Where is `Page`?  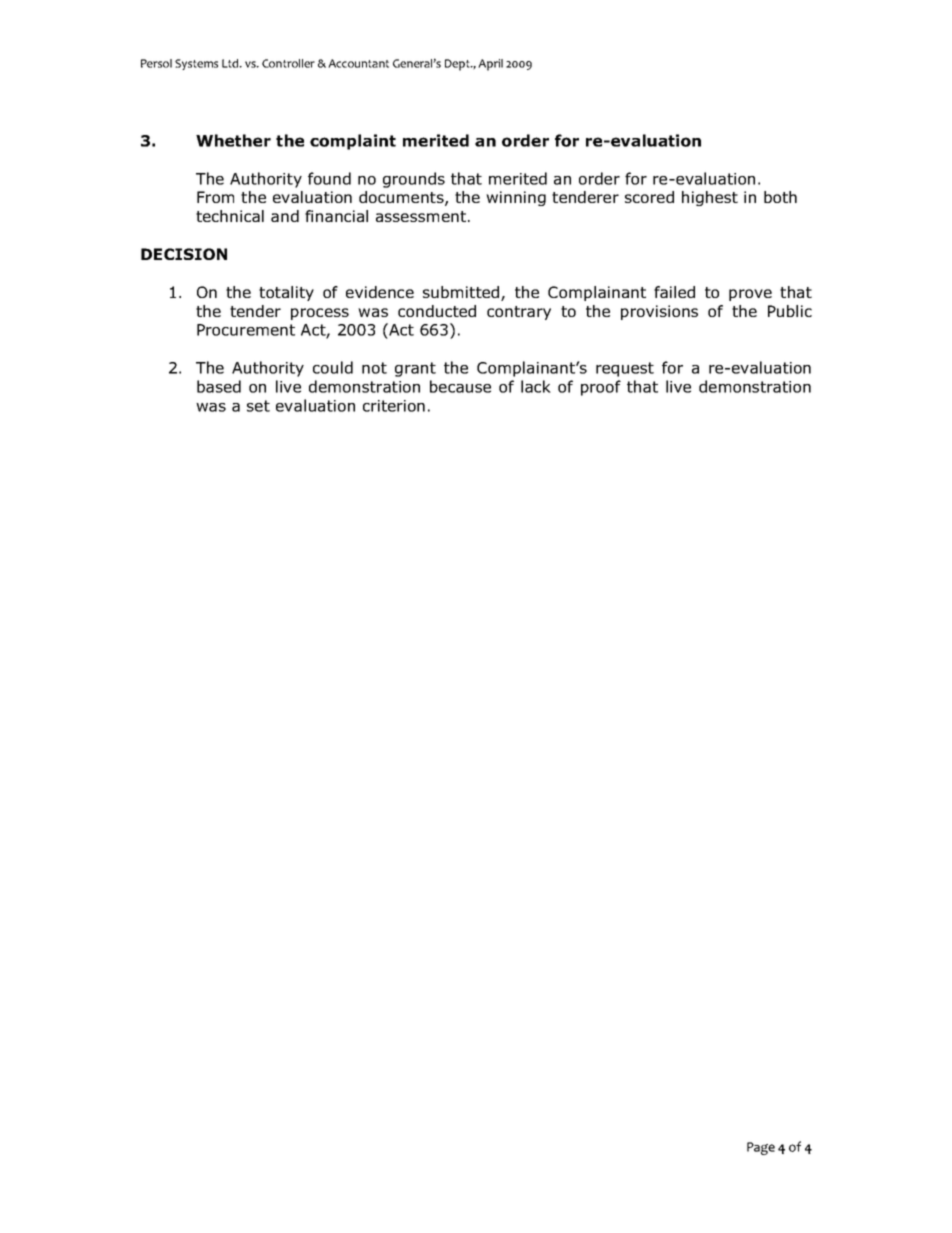
Page is located at coordinates (761, 1148).
